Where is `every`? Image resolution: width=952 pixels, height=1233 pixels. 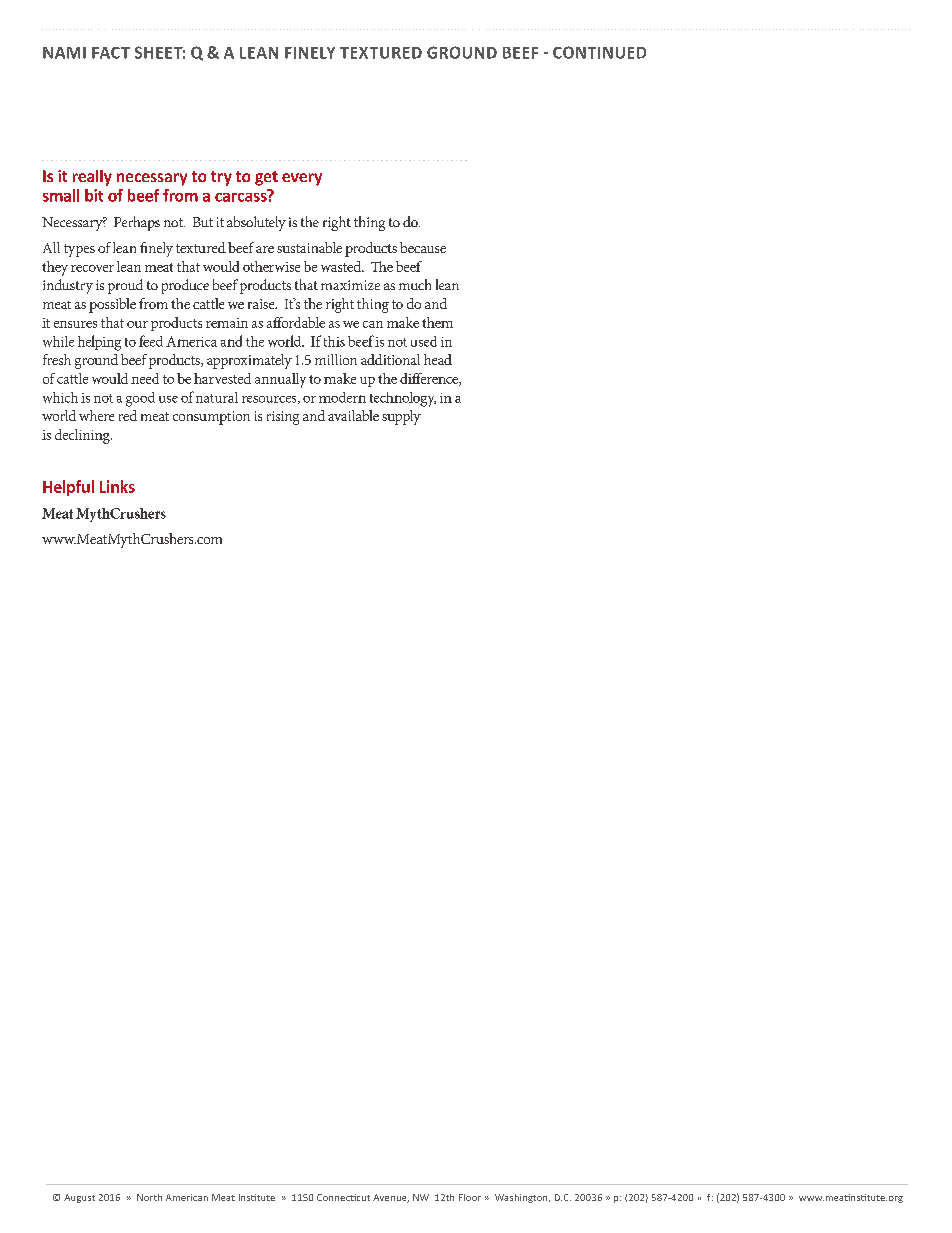 every is located at coordinates (302, 179).
